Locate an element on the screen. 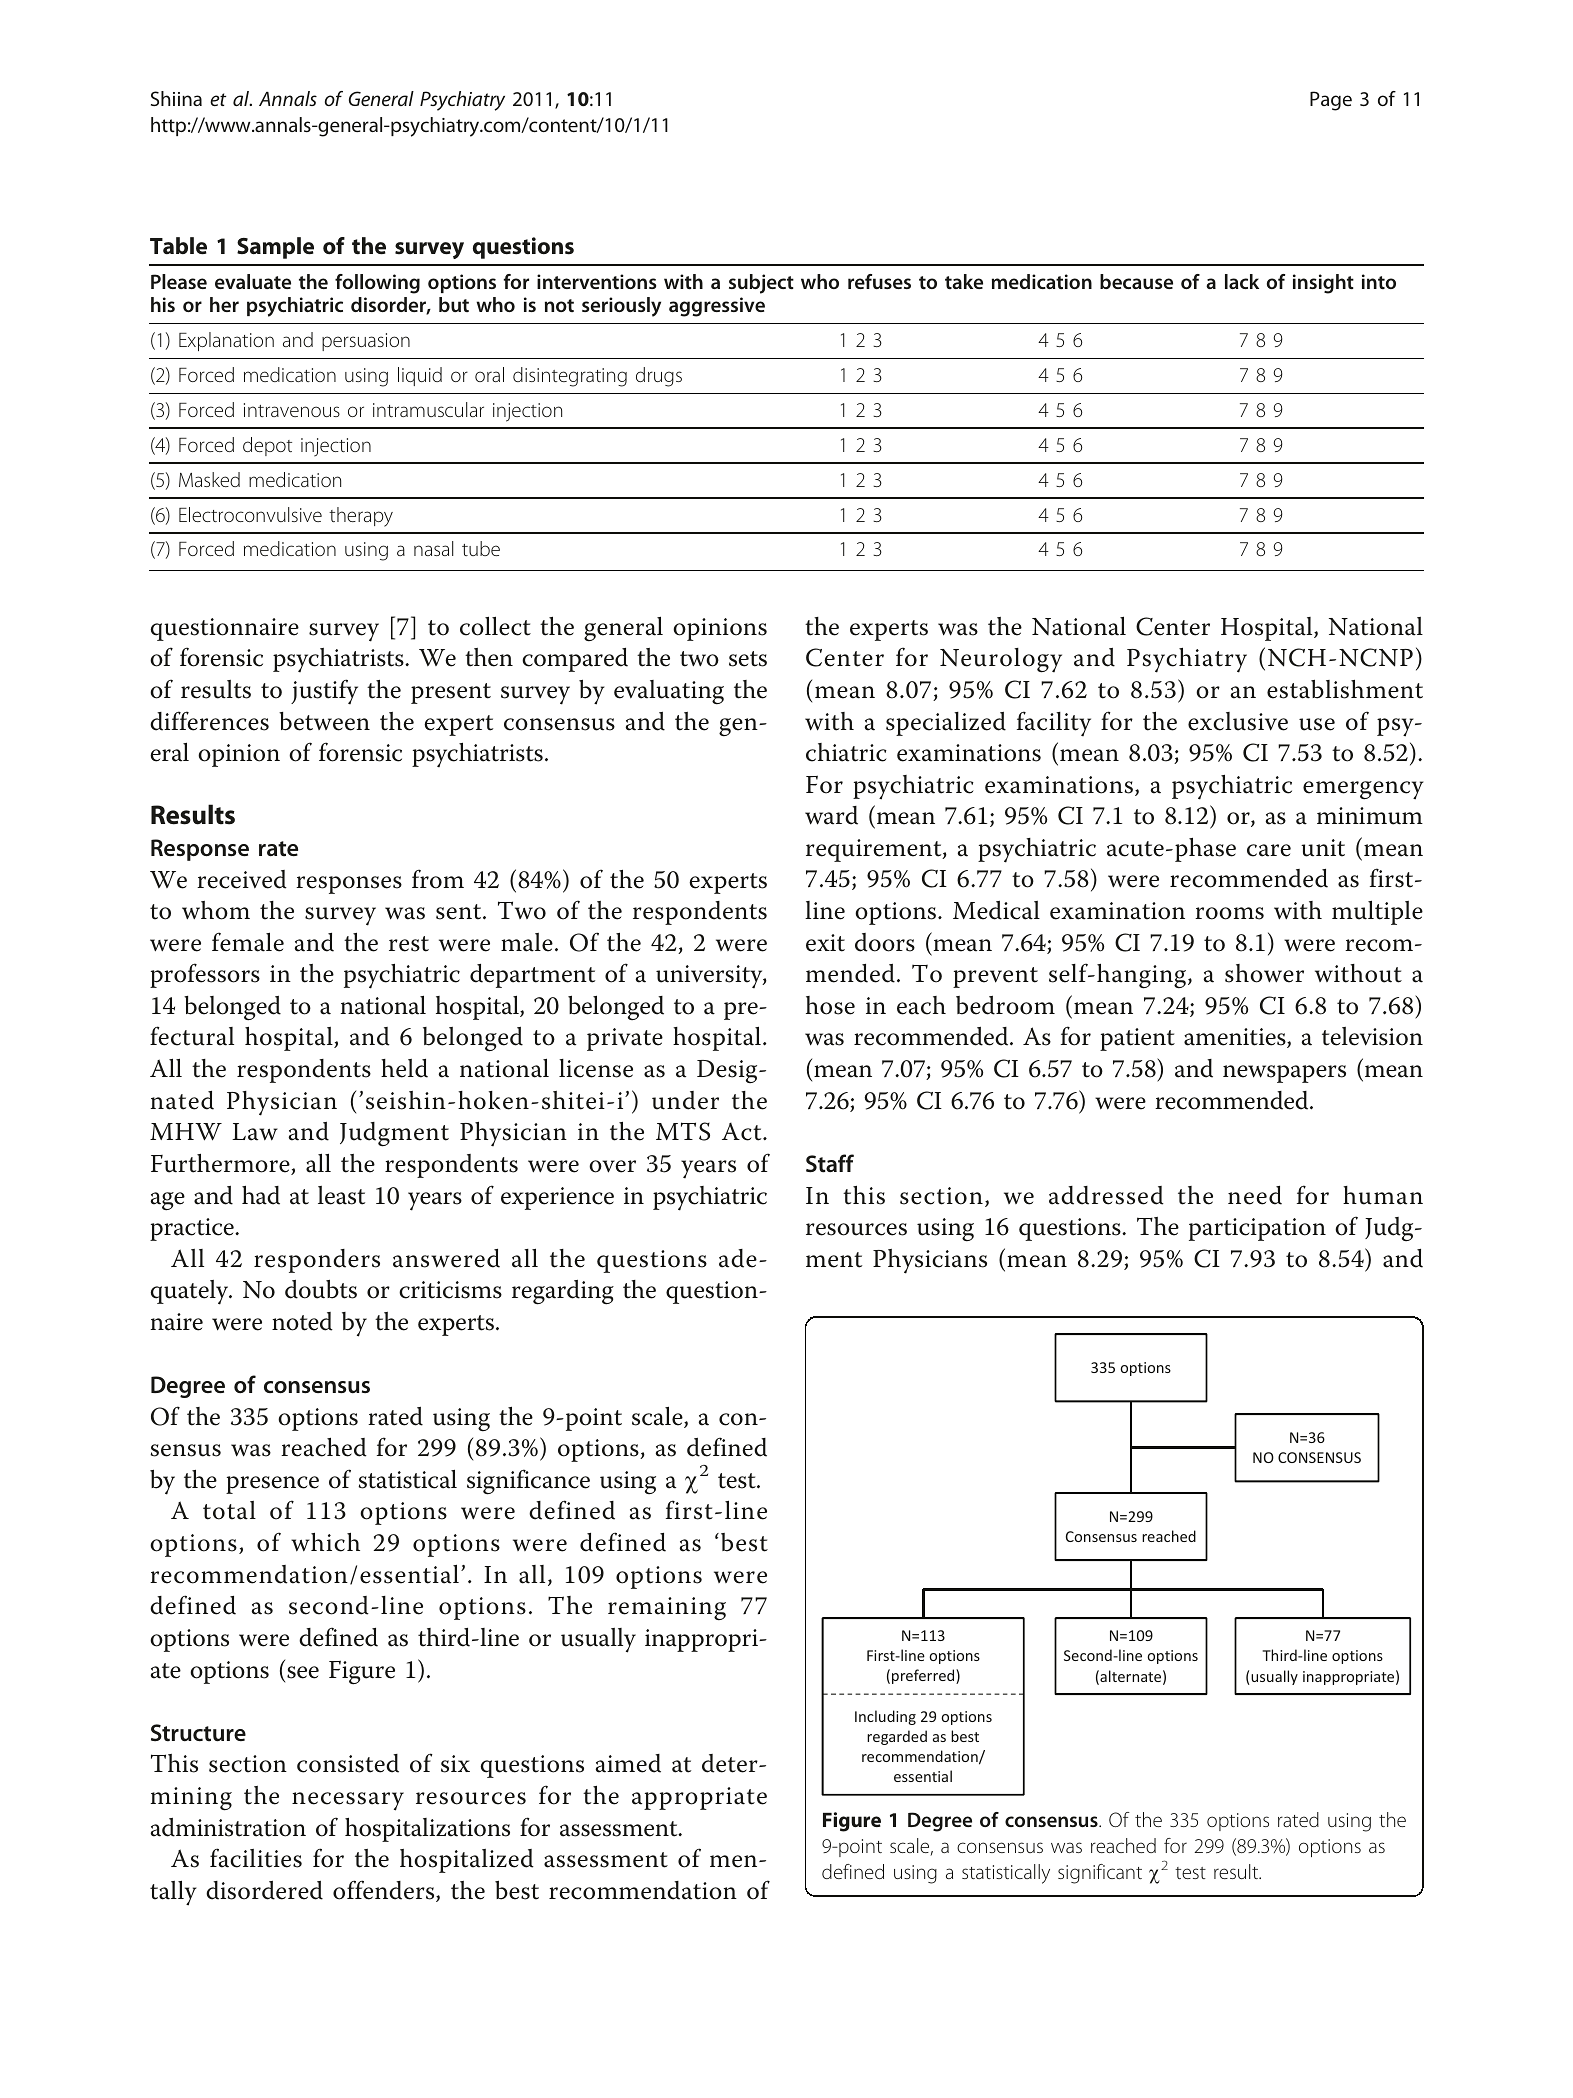 This screenshot has width=1573, height=2098. between is located at coordinates (324, 721).
